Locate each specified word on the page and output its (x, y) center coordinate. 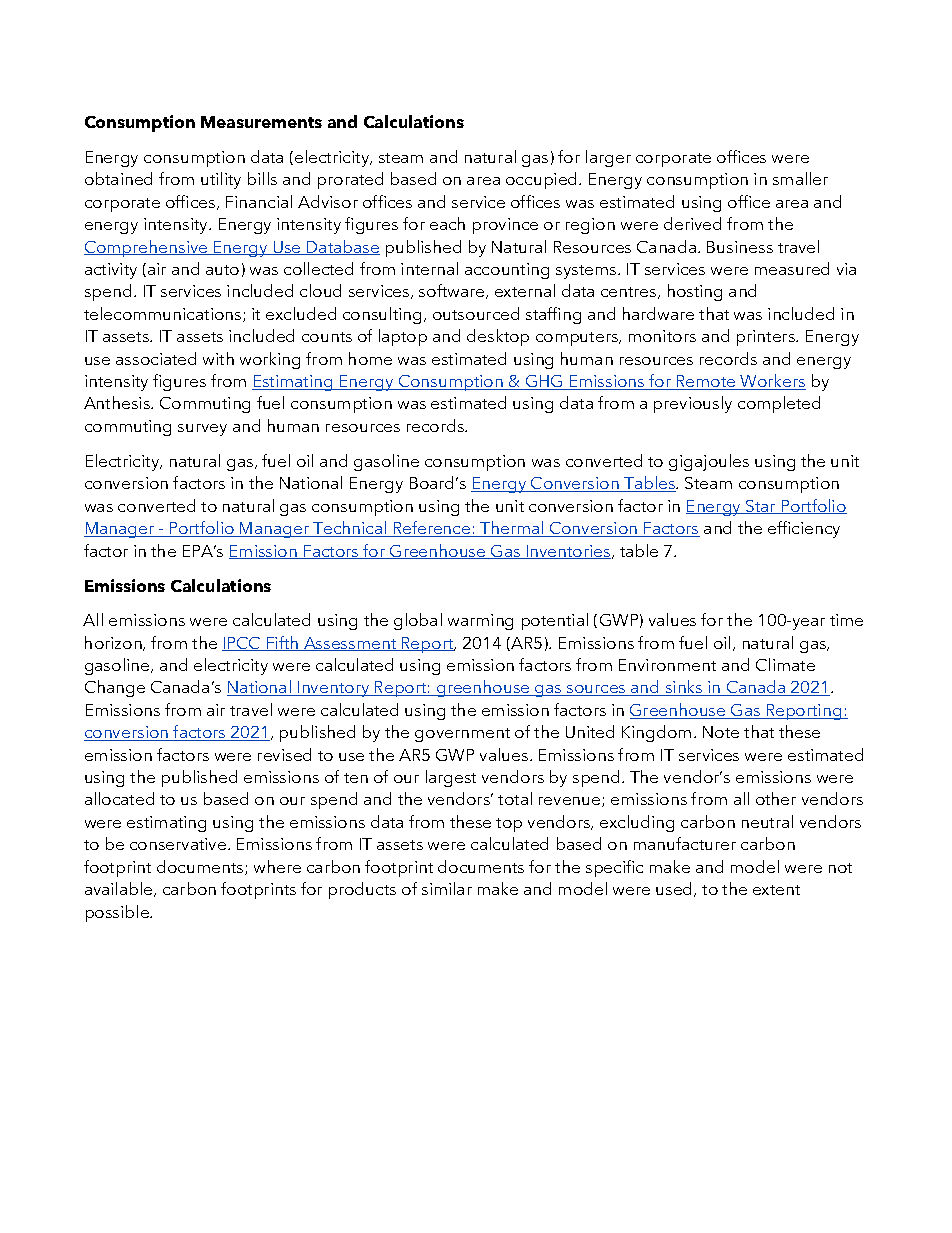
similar (447, 888)
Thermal (512, 529)
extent (776, 890)
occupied (543, 180)
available (120, 889)
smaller (800, 178)
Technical (350, 529)
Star (761, 507)
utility (221, 180)
